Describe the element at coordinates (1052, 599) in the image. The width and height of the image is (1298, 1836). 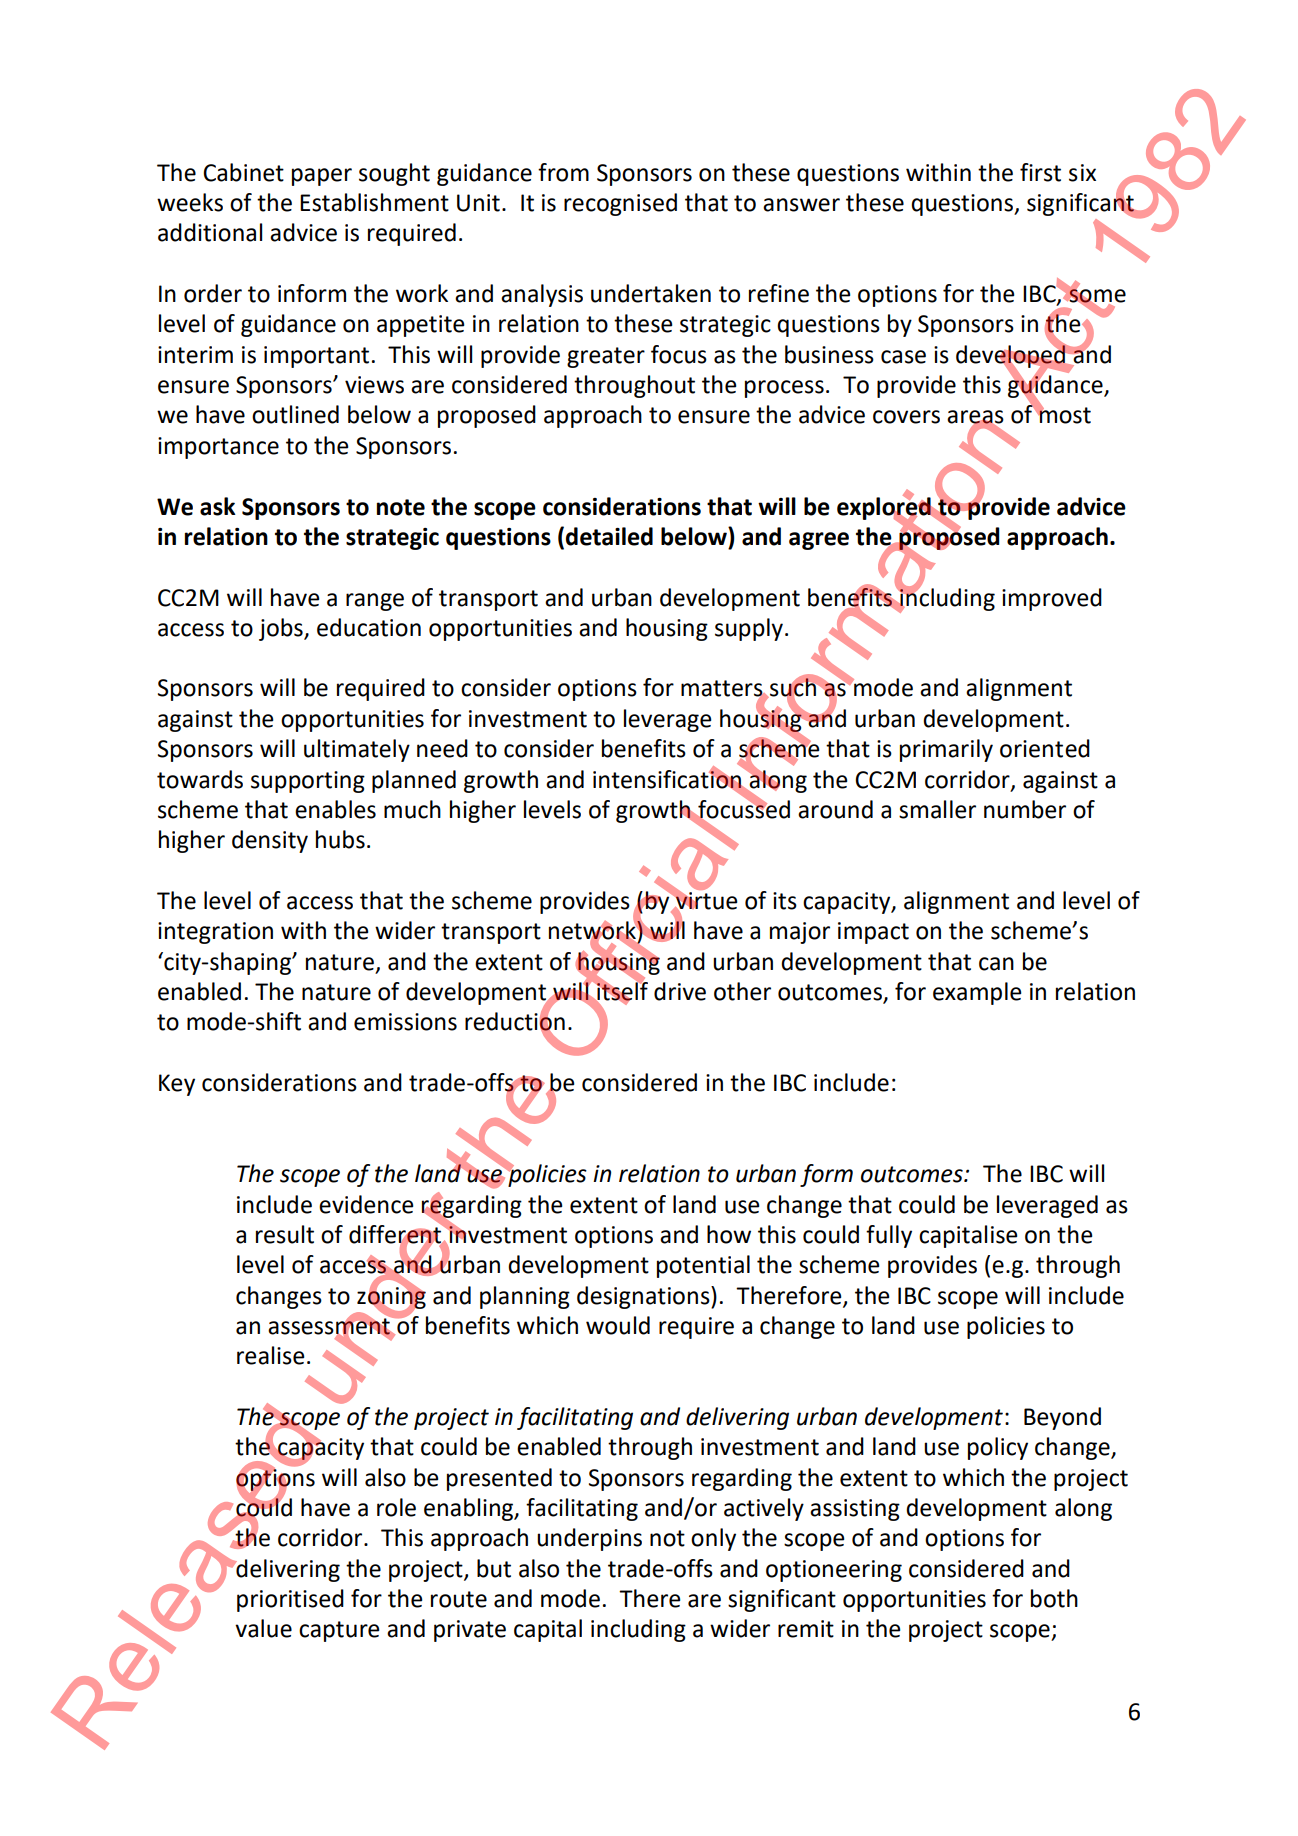
I see `improved` at that location.
